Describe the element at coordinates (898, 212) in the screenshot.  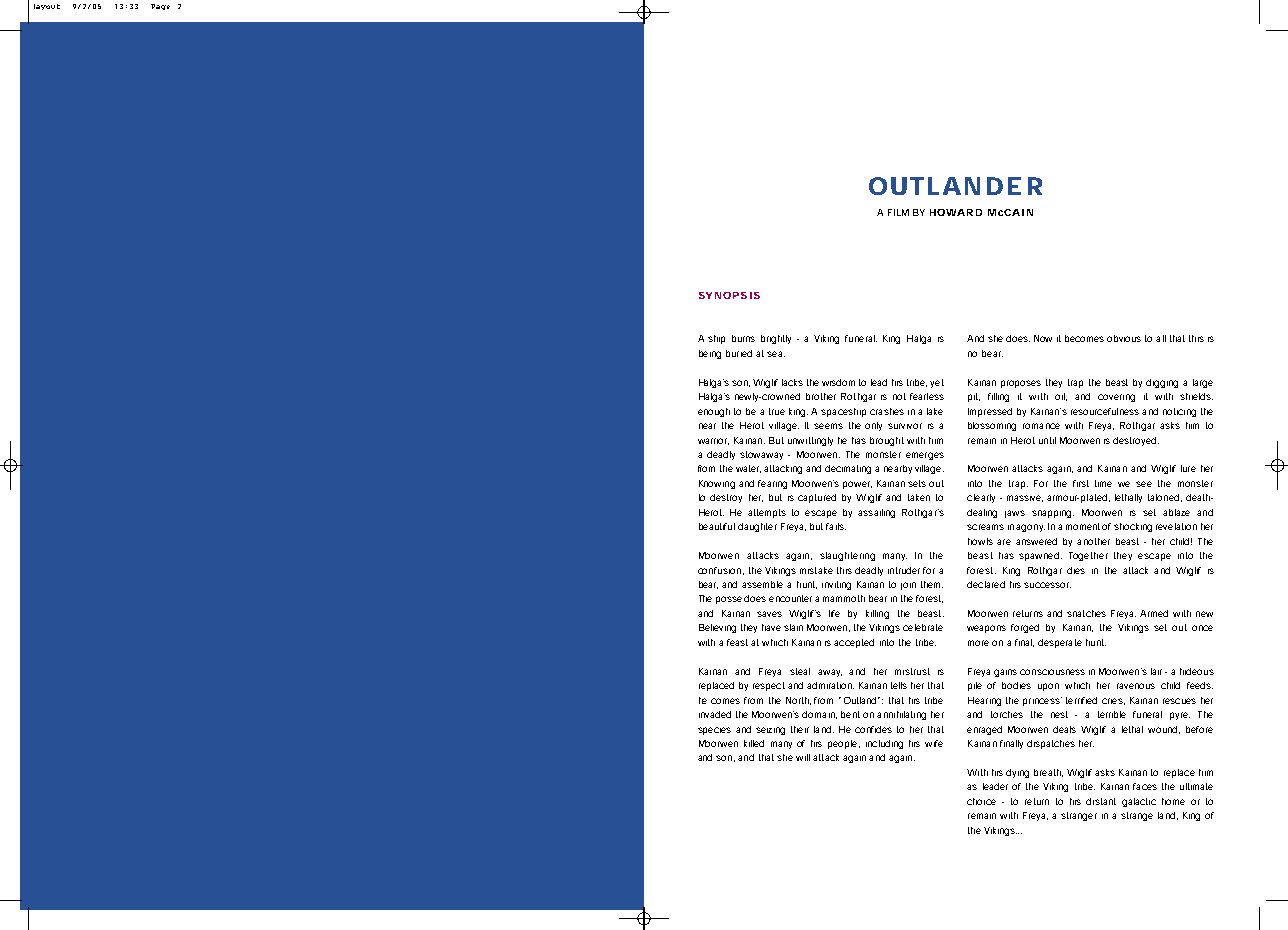
I see `FILM` at that location.
